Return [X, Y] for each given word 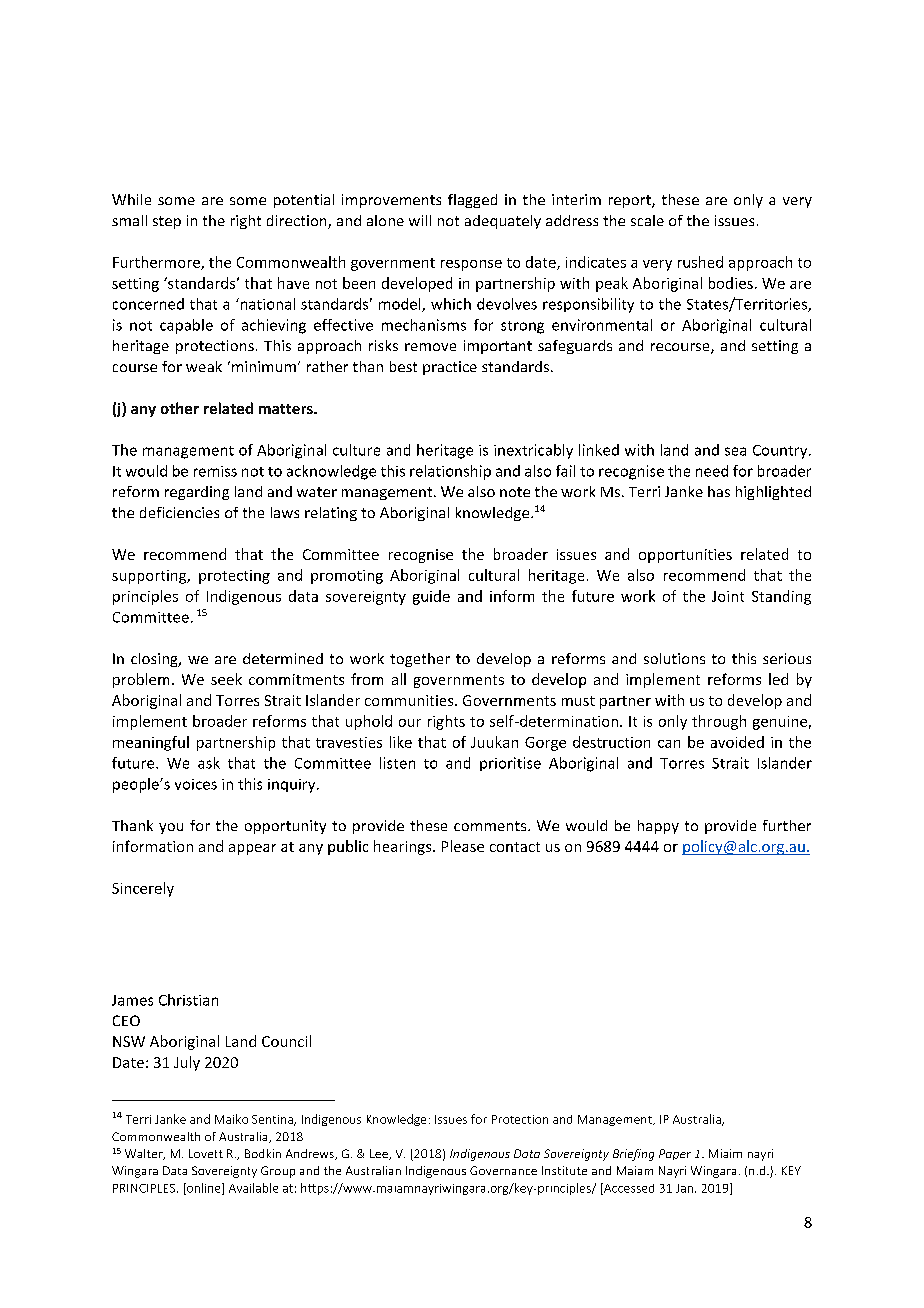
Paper [675, 1154]
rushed [700, 262]
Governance [503, 1170]
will [420, 220]
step [167, 222]
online [204, 1189]
